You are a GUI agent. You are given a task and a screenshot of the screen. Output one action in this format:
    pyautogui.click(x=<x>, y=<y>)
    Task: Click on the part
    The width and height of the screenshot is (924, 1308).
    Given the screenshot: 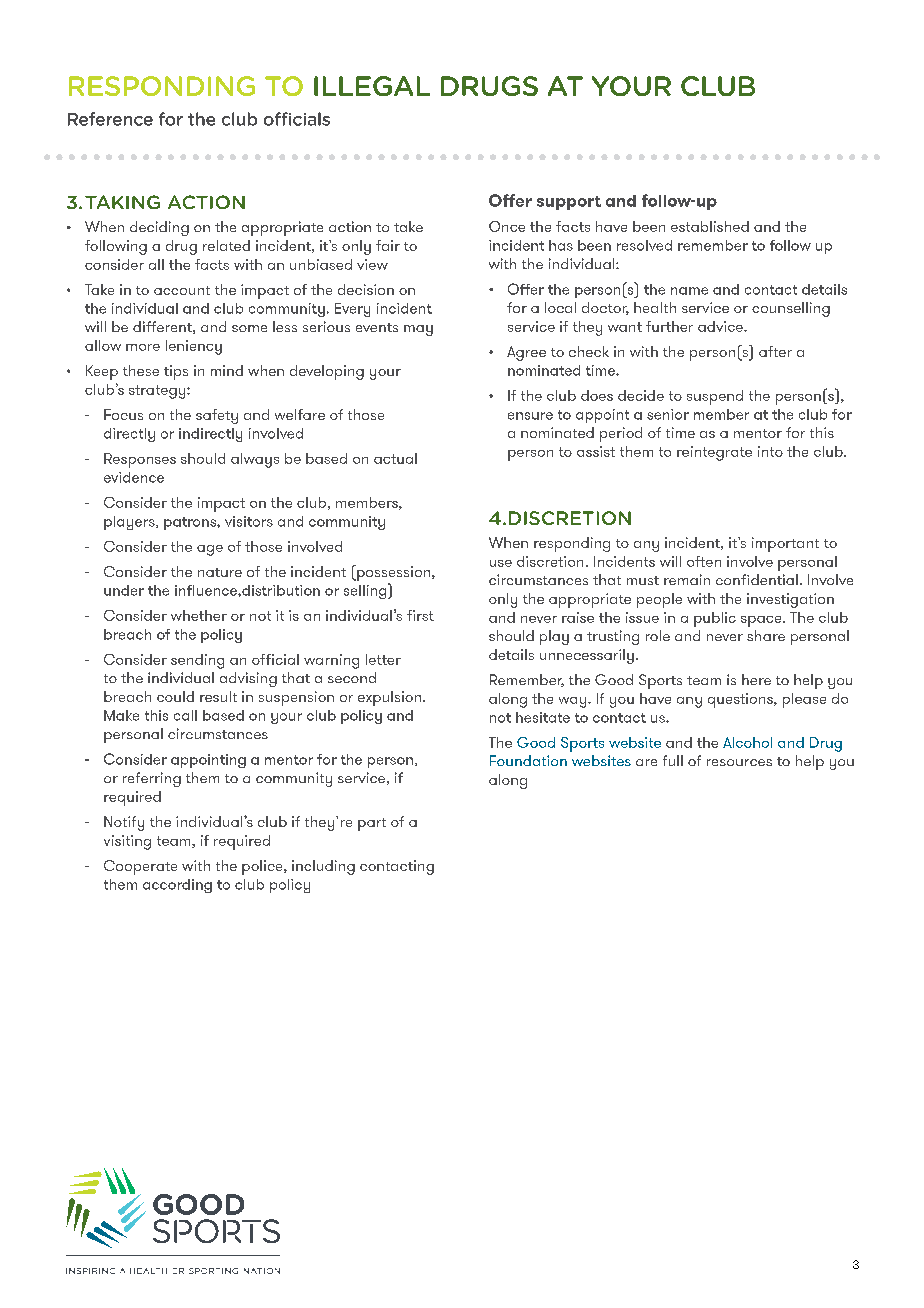 What is the action you would take?
    pyautogui.click(x=372, y=824)
